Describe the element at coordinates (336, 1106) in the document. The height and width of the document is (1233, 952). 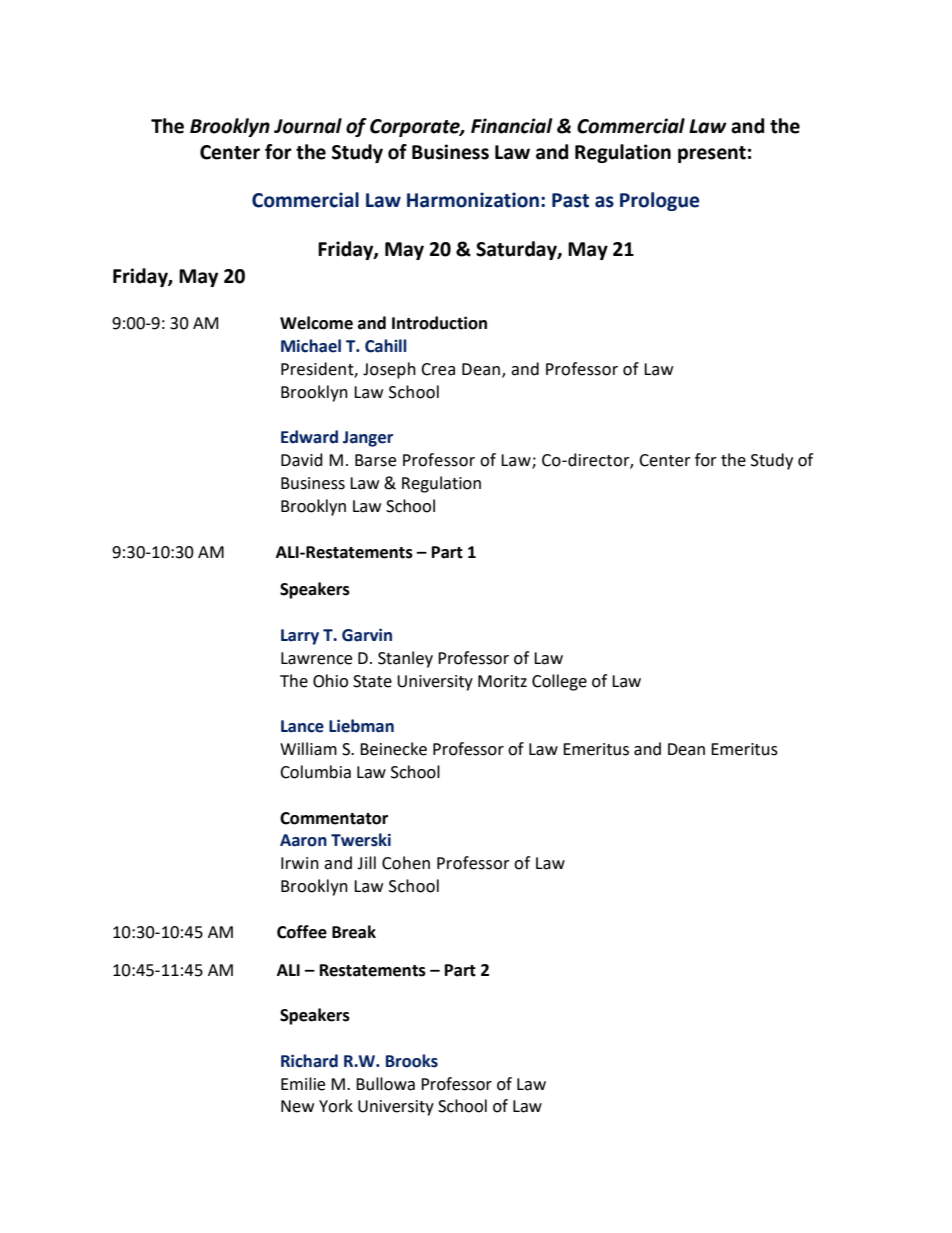
I see `York` at that location.
